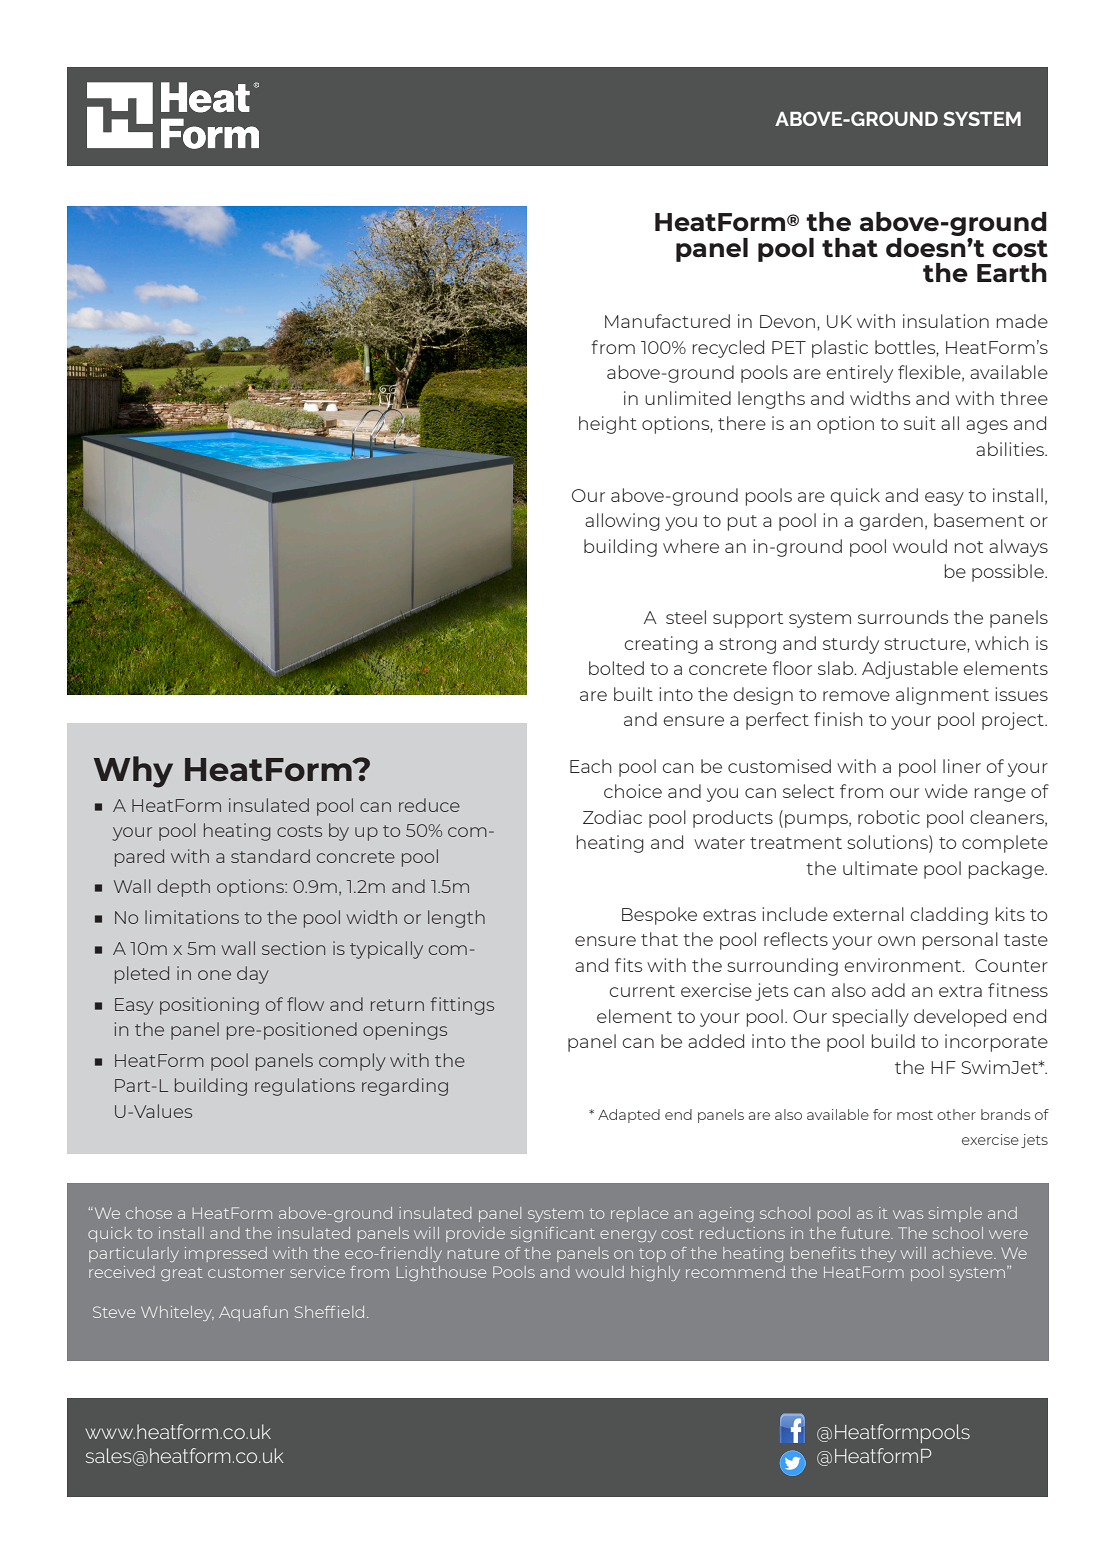  Describe the element at coordinates (553, 1234) in the document. I see `significant` at that location.
